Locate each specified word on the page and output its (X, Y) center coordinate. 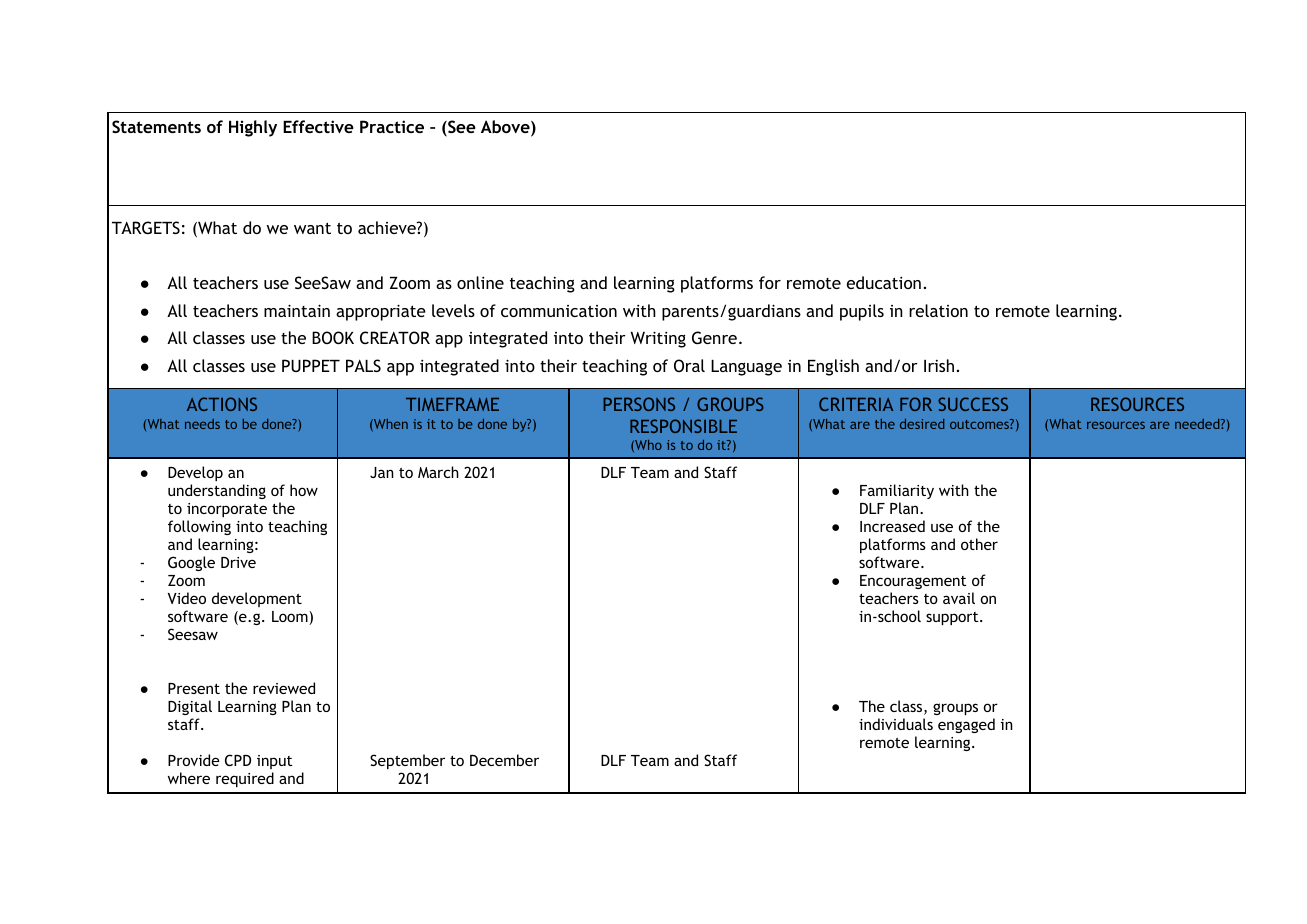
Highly (253, 128)
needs (202, 424)
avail (959, 598)
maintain (297, 310)
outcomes (980, 424)
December (504, 760)
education (884, 282)
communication (559, 311)
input (275, 764)
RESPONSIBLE (683, 426)
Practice (392, 126)
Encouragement (913, 584)
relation (938, 310)
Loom (291, 618)
